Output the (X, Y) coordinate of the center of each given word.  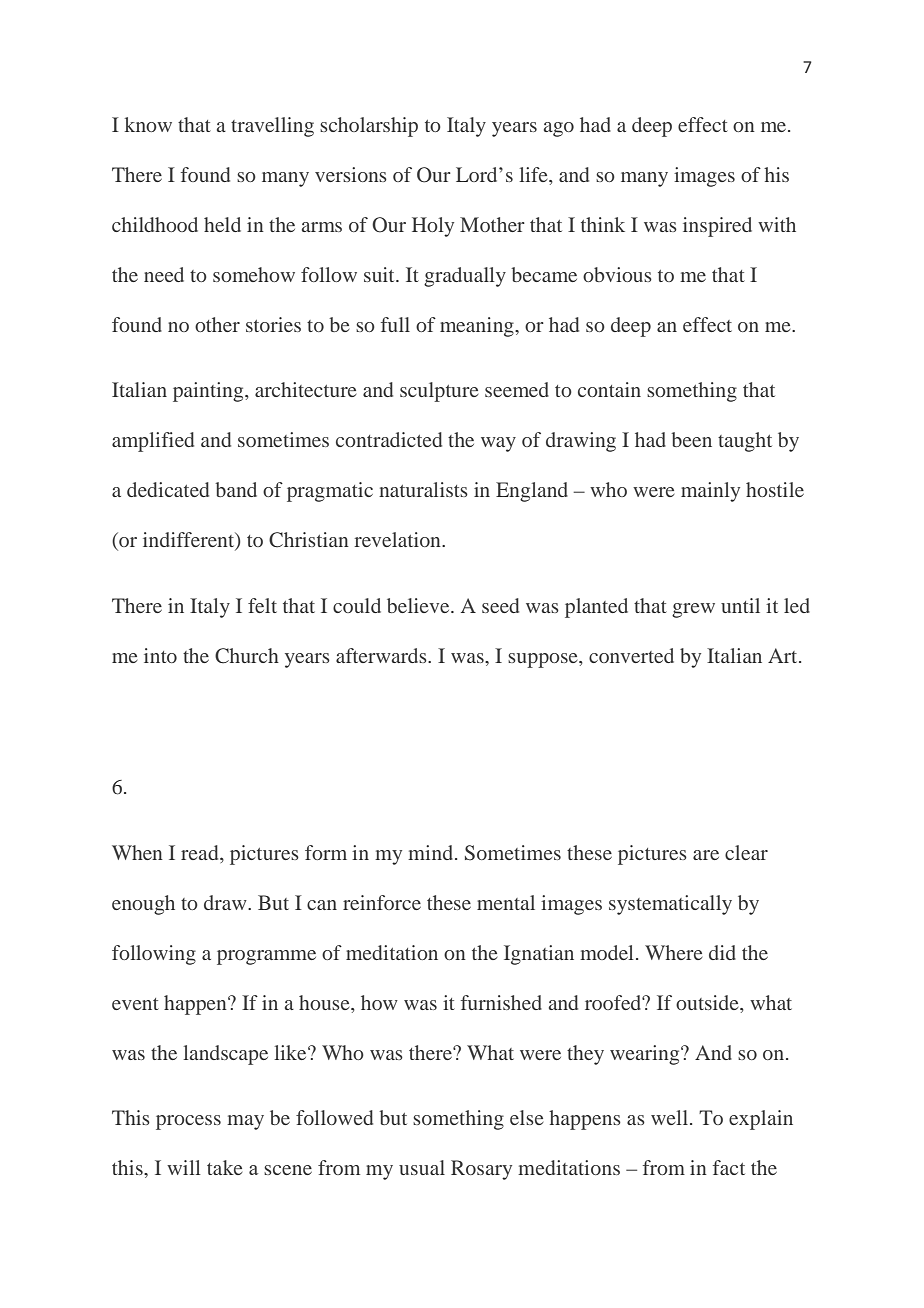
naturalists (423, 489)
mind (432, 852)
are (706, 855)
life (534, 174)
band (236, 489)
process (188, 1122)
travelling (272, 127)
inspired (717, 227)
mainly (710, 492)
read (201, 852)
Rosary (481, 1170)
